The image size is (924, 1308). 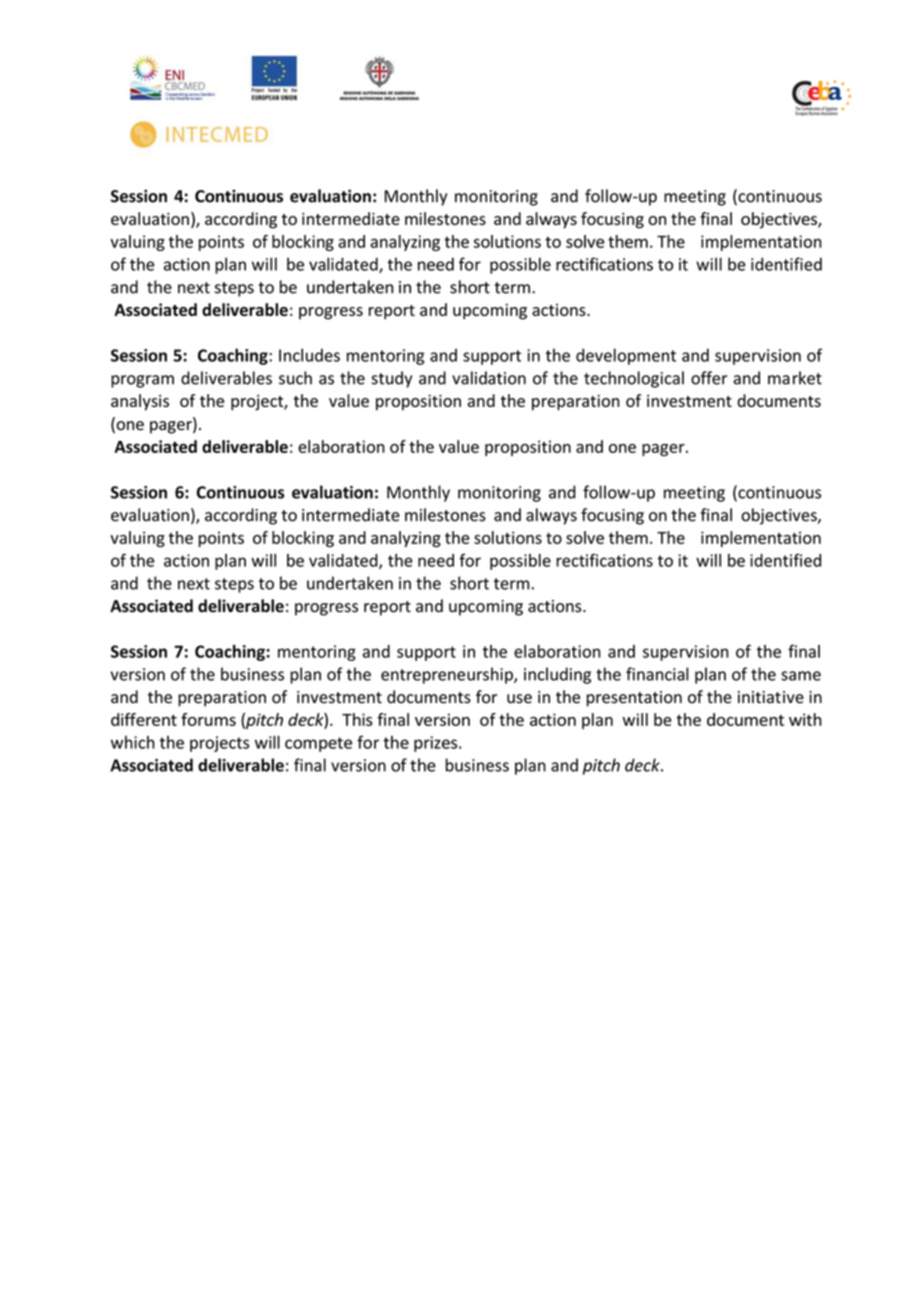 What do you see at coordinates (557, 675) in the page?
I see `including` at bounding box center [557, 675].
